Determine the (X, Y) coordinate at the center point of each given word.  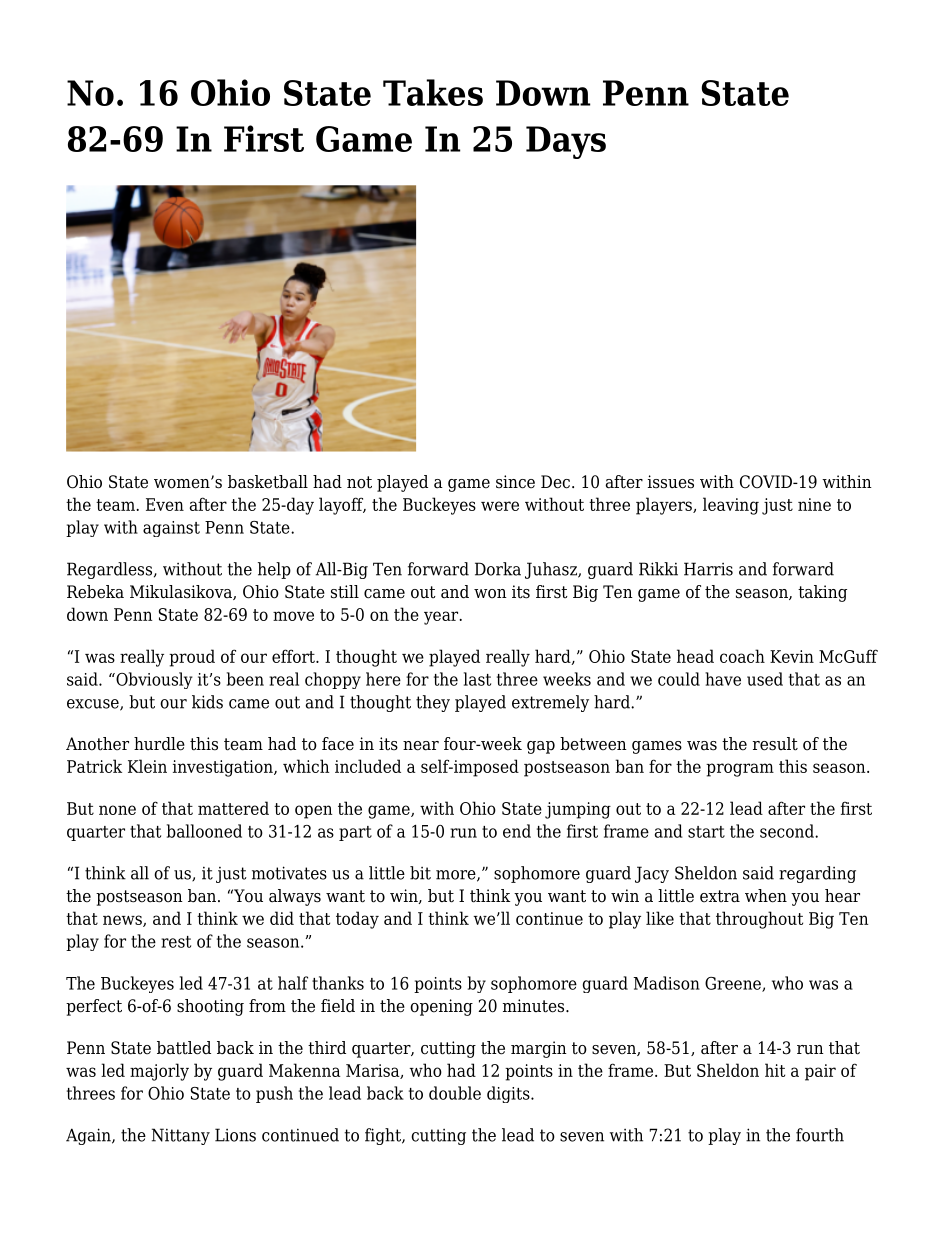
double (455, 1093)
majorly (159, 1072)
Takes (433, 92)
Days (566, 142)
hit (775, 1070)
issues (671, 482)
